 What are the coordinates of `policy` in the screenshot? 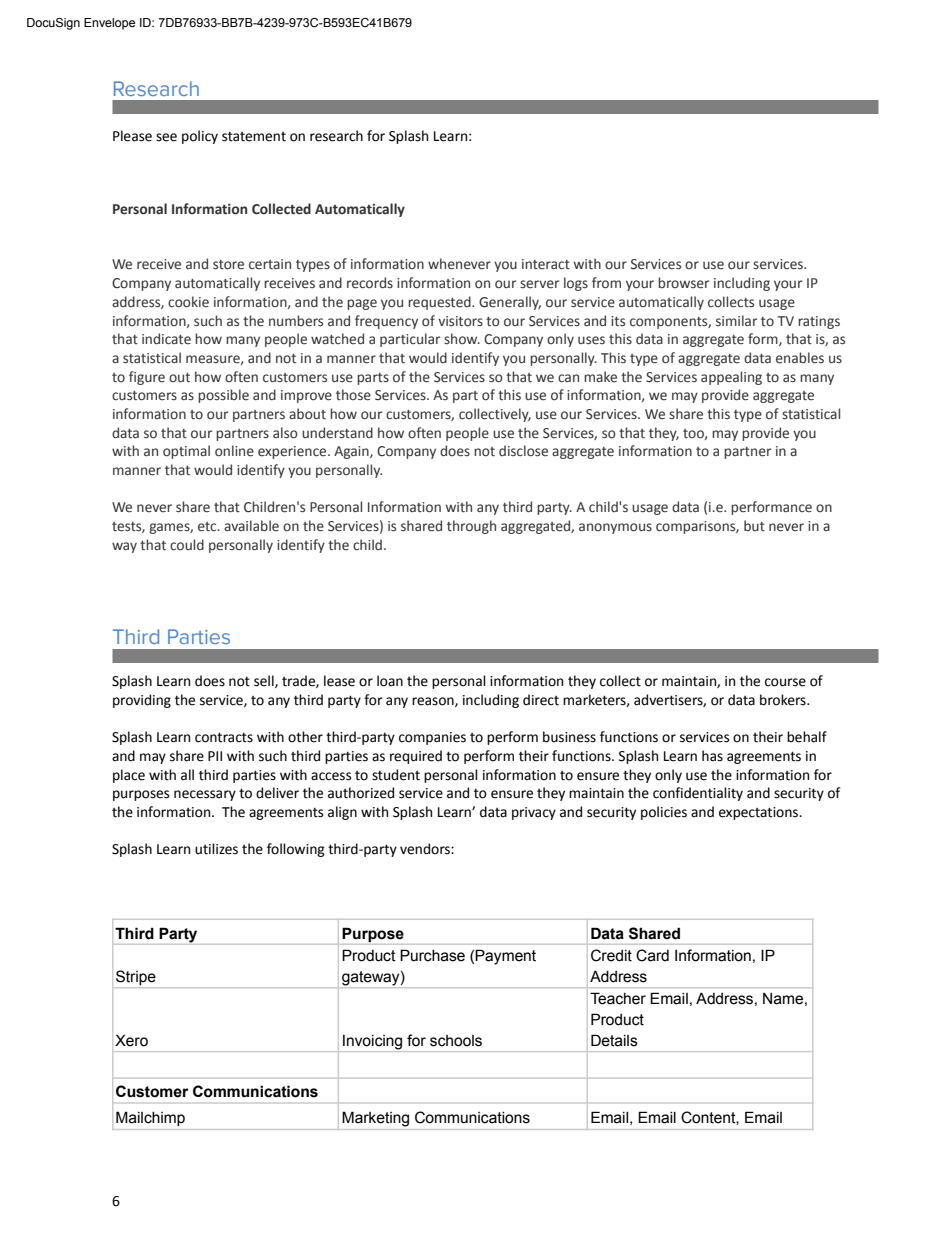 It's located at (200, 137).
